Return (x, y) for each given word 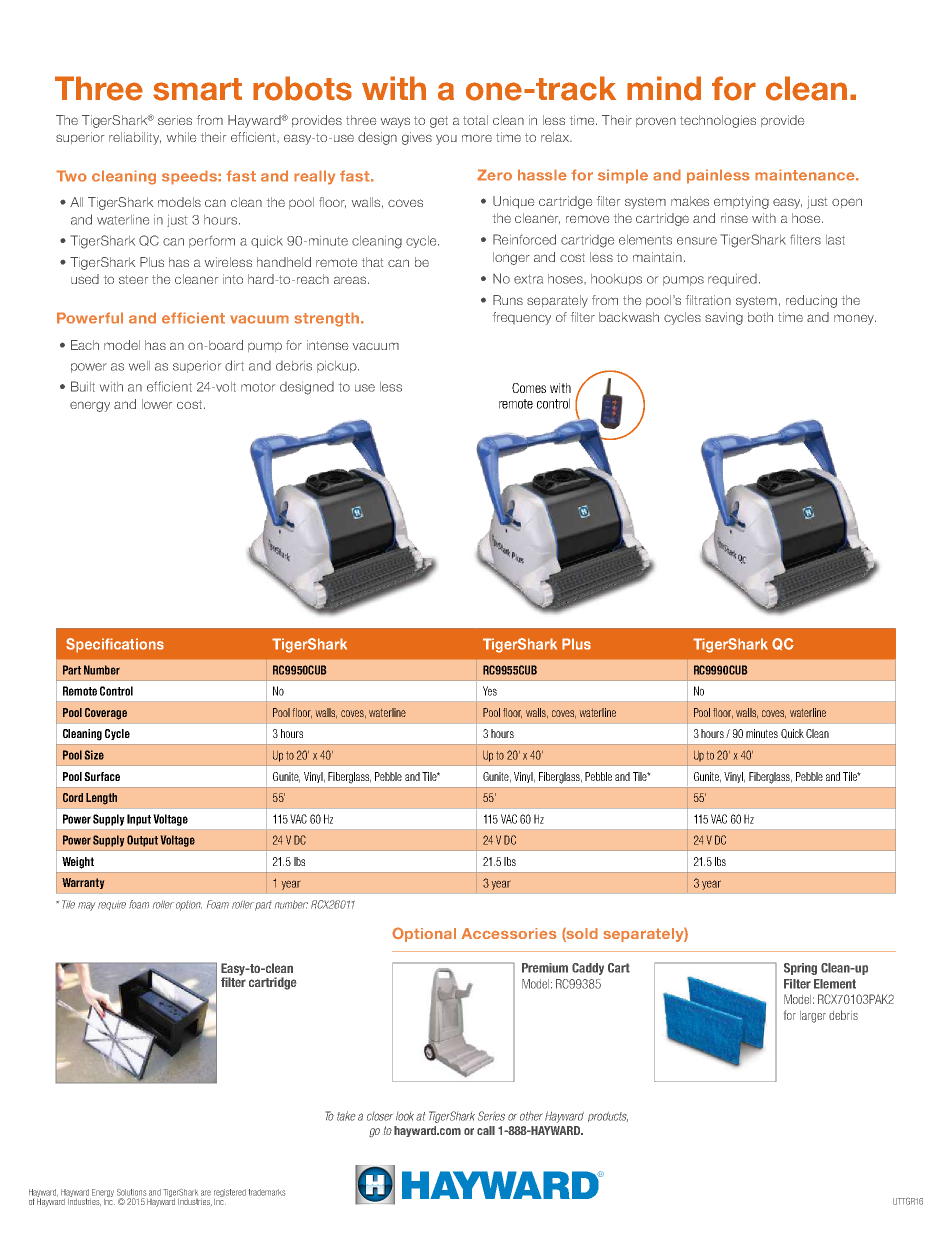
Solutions (131, 1192)
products (608, 1117)
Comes (529, 388)
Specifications (115, 645)
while (181, 137)
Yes (490, 691)
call (486, 1130)
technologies (718, 121)
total (475, 120)
